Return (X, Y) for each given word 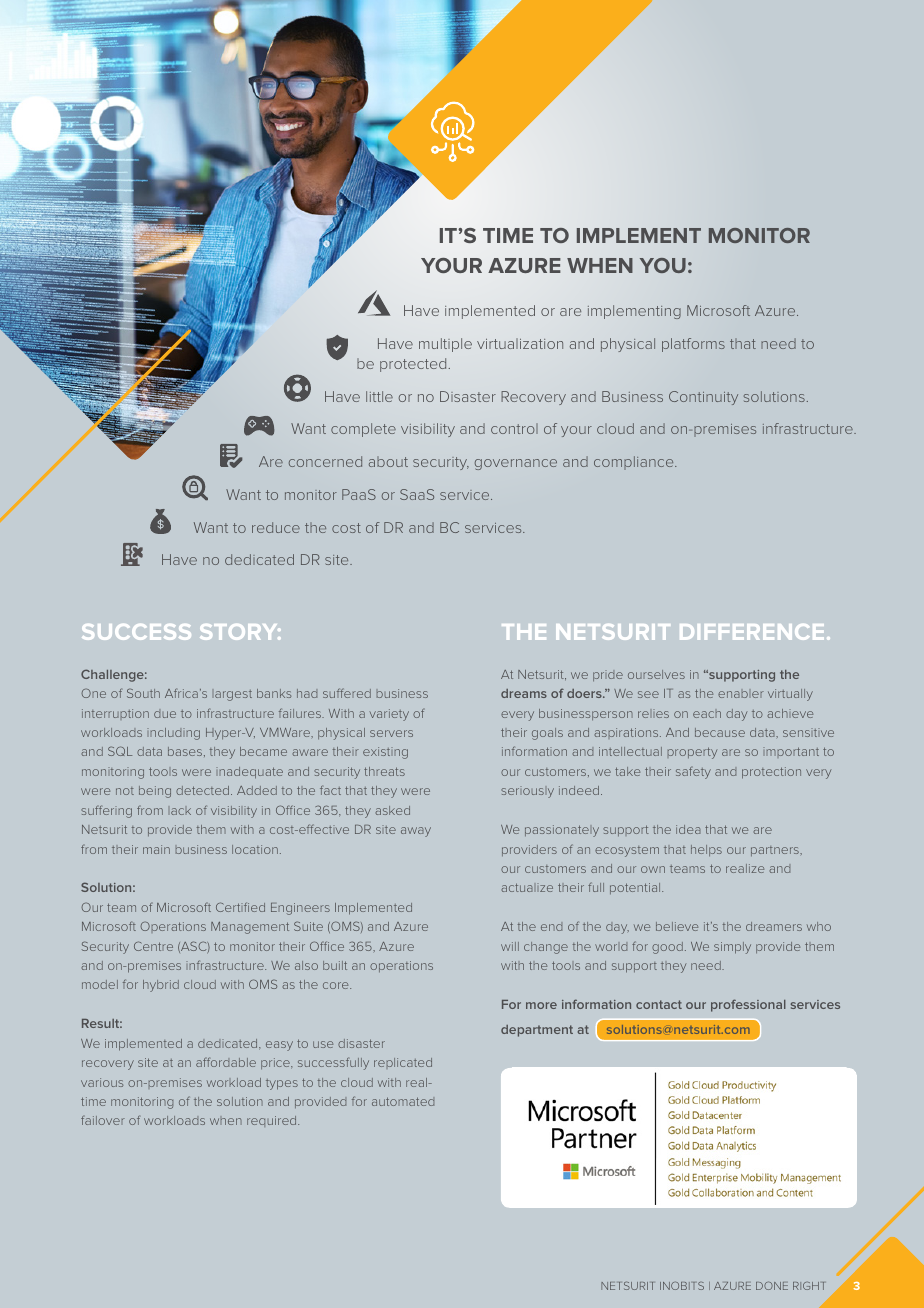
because (720, 732)
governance (516, 464)
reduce (276, 527)
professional (748, 1005)
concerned (325, 461)
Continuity (703, 398)
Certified (240, 907)
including (173, 734)
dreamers (774, 926)
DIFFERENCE (752, 632)
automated (403, 1101)
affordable (226, 1062)
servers (391, 733)
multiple (445, 345)
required (273, 1121)
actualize (527, 887)
